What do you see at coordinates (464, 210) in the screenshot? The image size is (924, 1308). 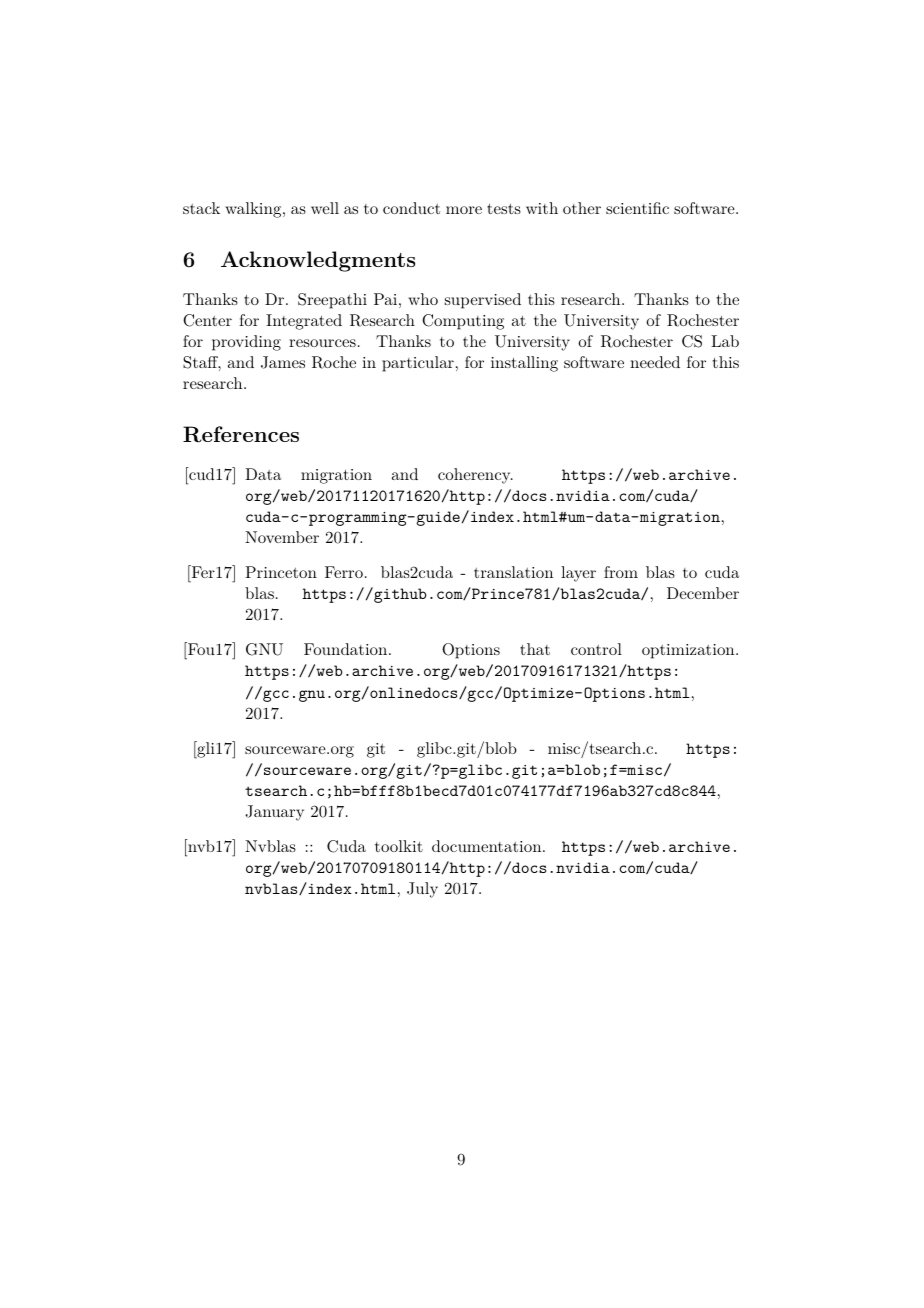 I see `more` at bounding box center [464, 210].
